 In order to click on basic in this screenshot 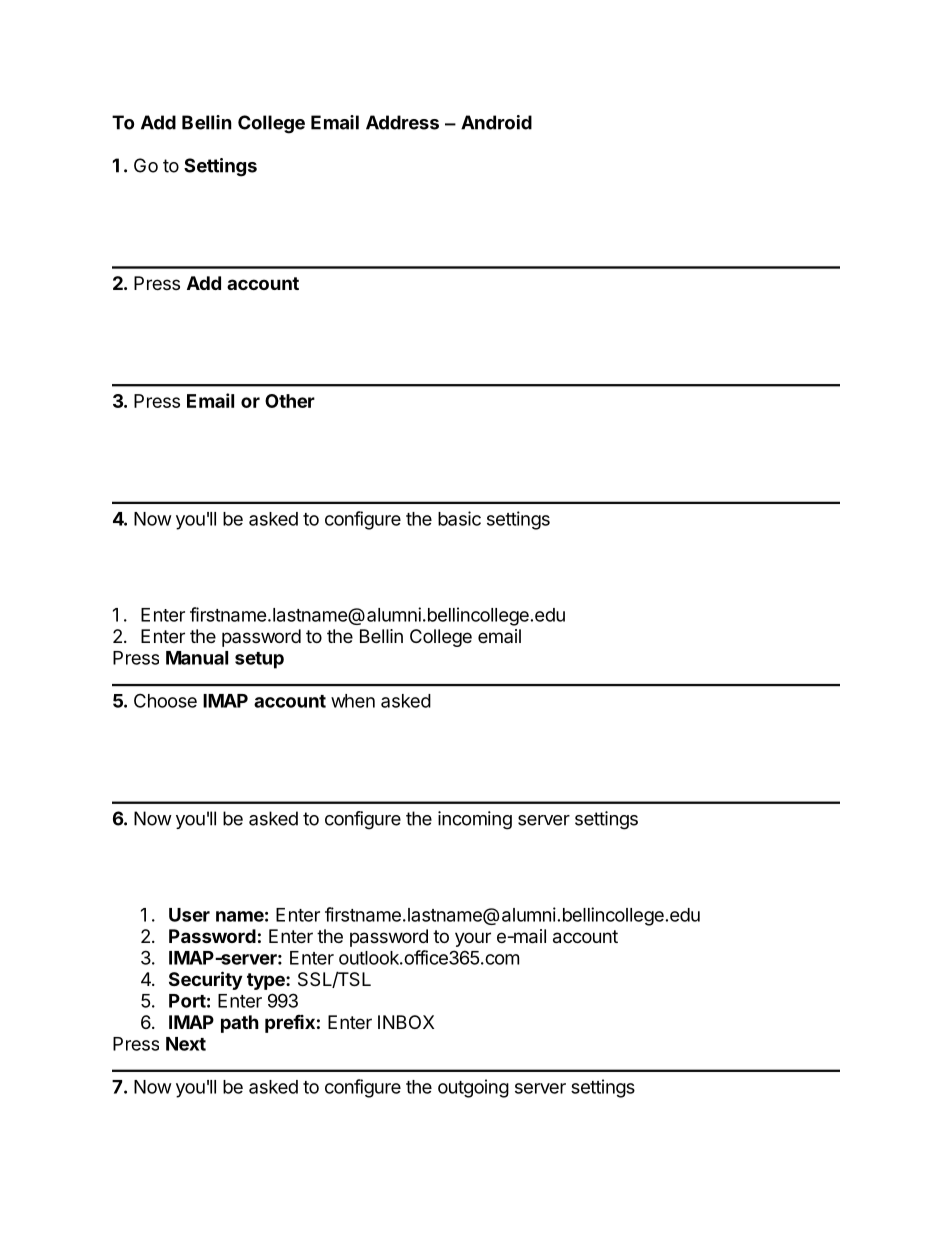, I will do `click(459, 518)`.
